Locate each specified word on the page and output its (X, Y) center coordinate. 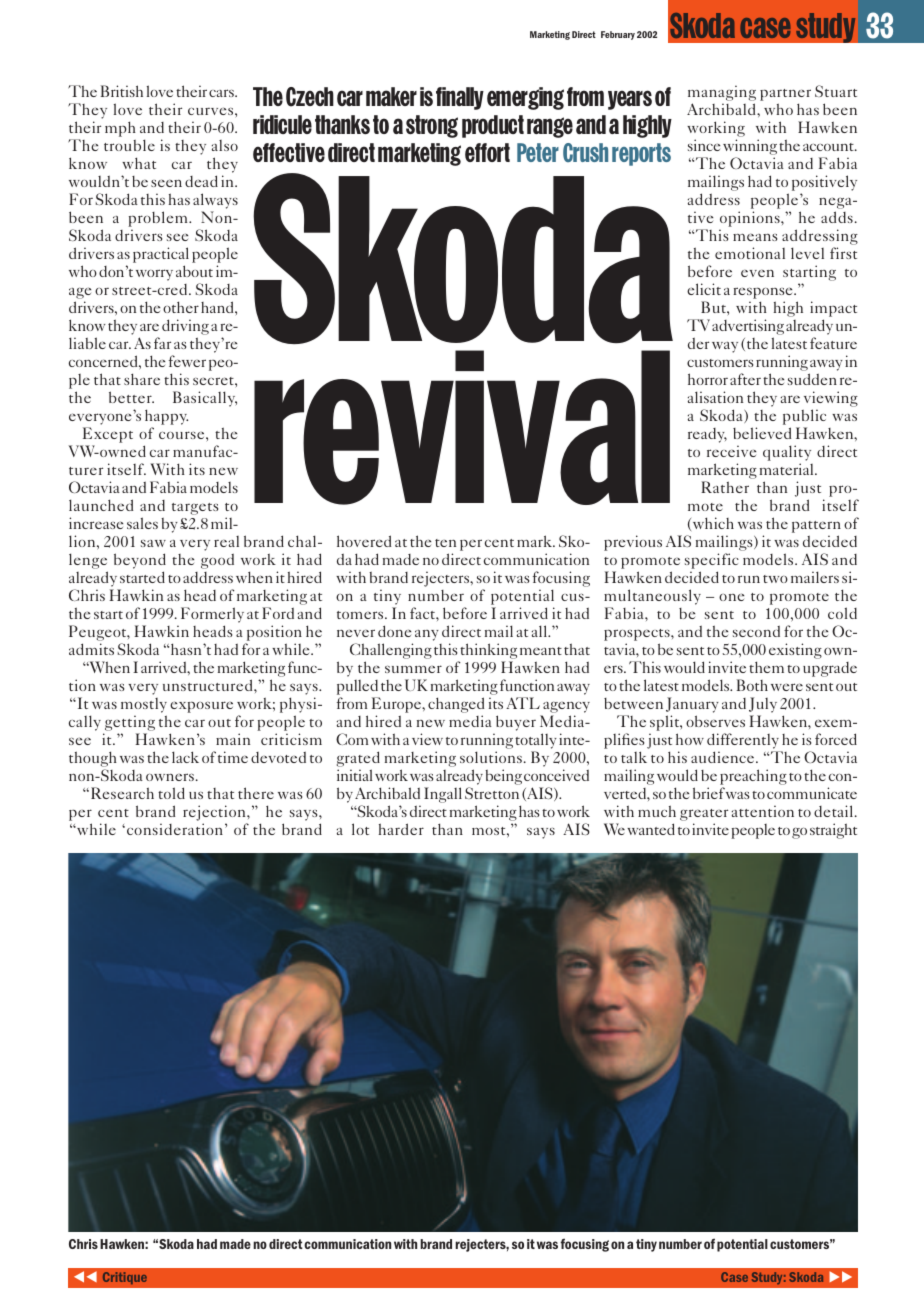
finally (460, 98)
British (122, 91)
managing (722, 94)
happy (166, 418)
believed (762, 433)
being (503, 777)
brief (709, 793)
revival (462, 427)
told (171, 793)
